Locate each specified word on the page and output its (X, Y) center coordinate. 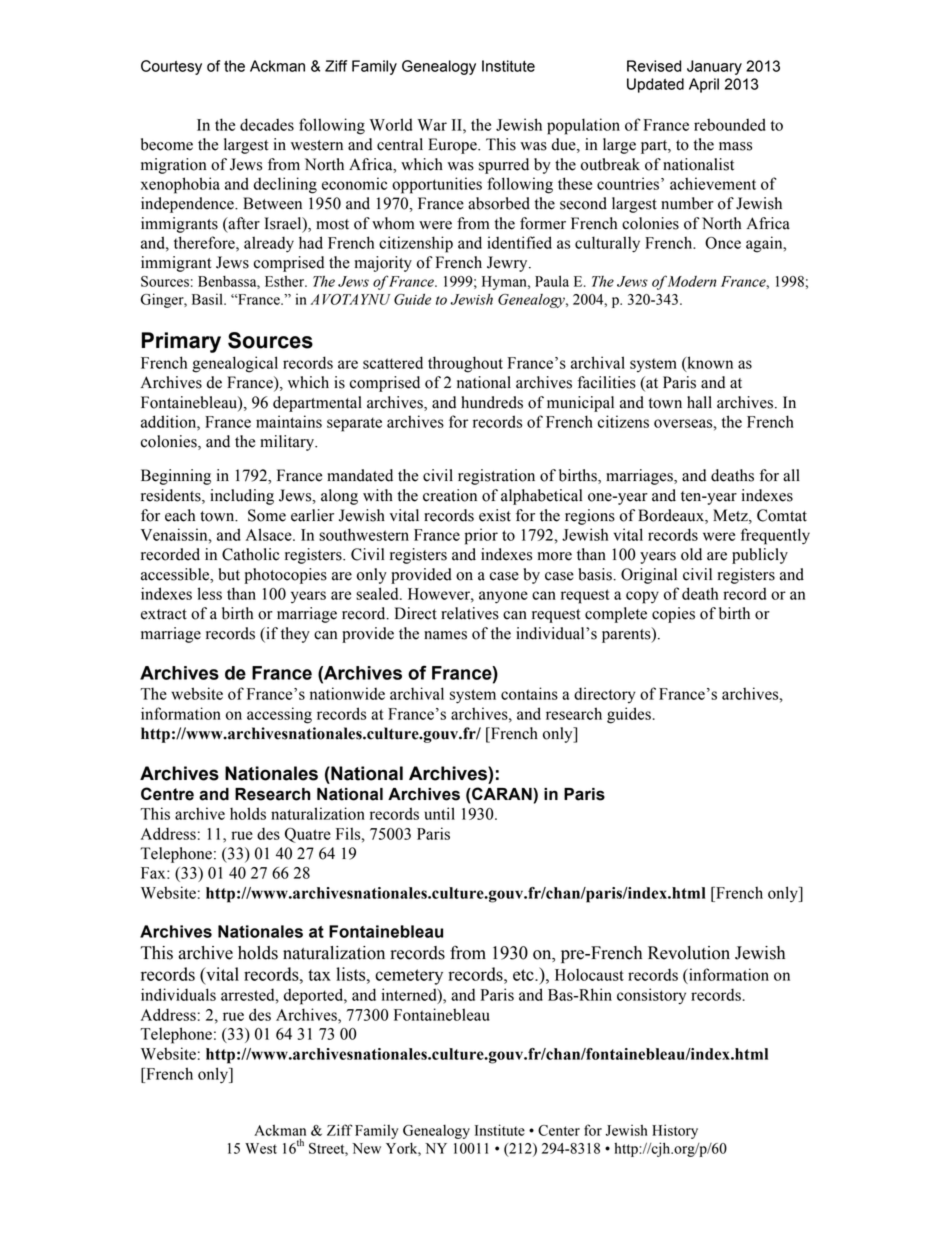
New (366, 1148)
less (210, 593)
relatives (470, 613)
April (704, 85)
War (432, 125)
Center (559, 1130)
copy (642, 597)
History (675, 1131)
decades (267, 124)
